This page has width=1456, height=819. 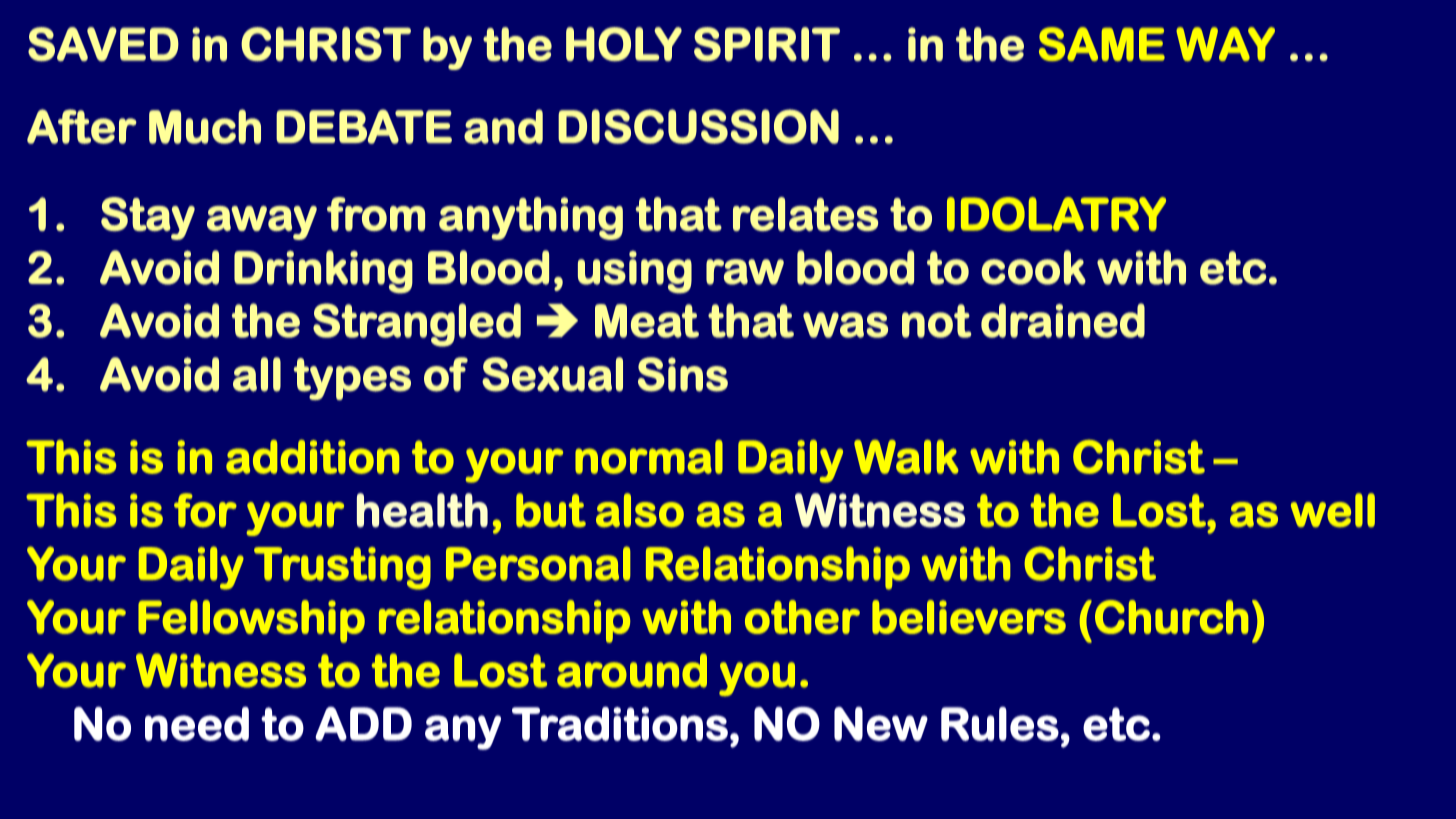 I want to click on Rules, so click(x=1000, y=724).
